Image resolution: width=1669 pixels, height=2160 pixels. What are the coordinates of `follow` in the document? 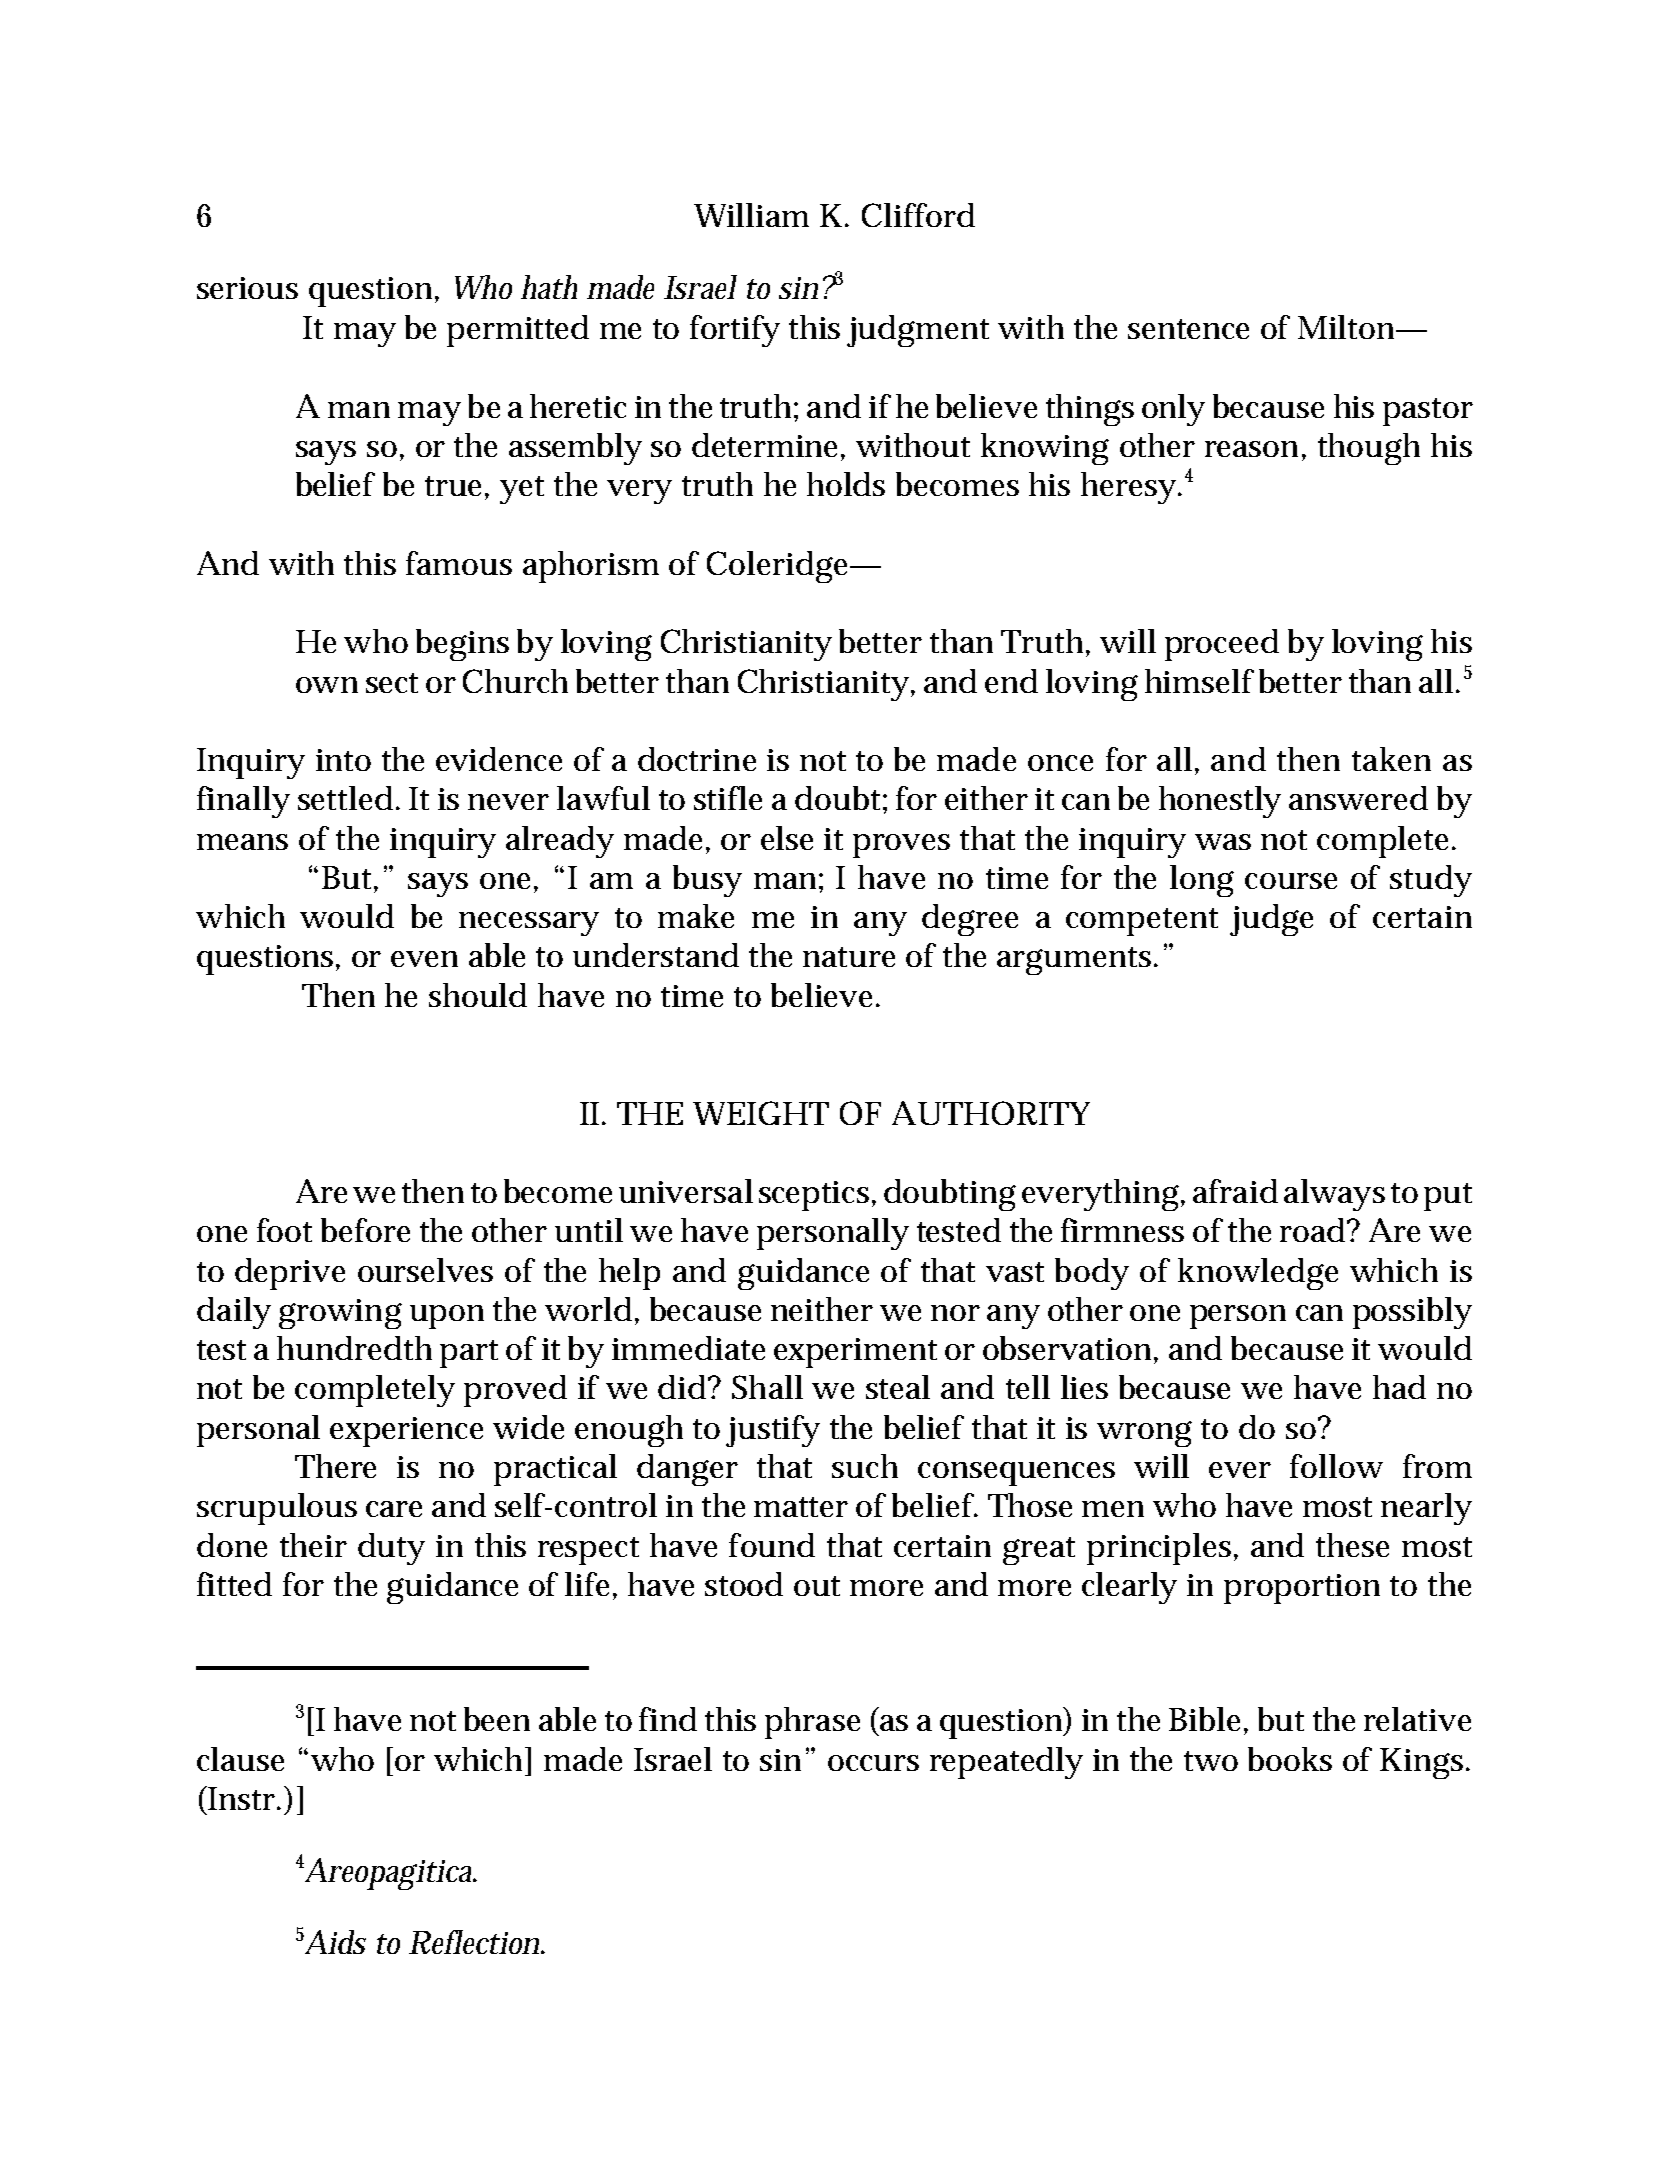 It's located at (1336, 1466).
